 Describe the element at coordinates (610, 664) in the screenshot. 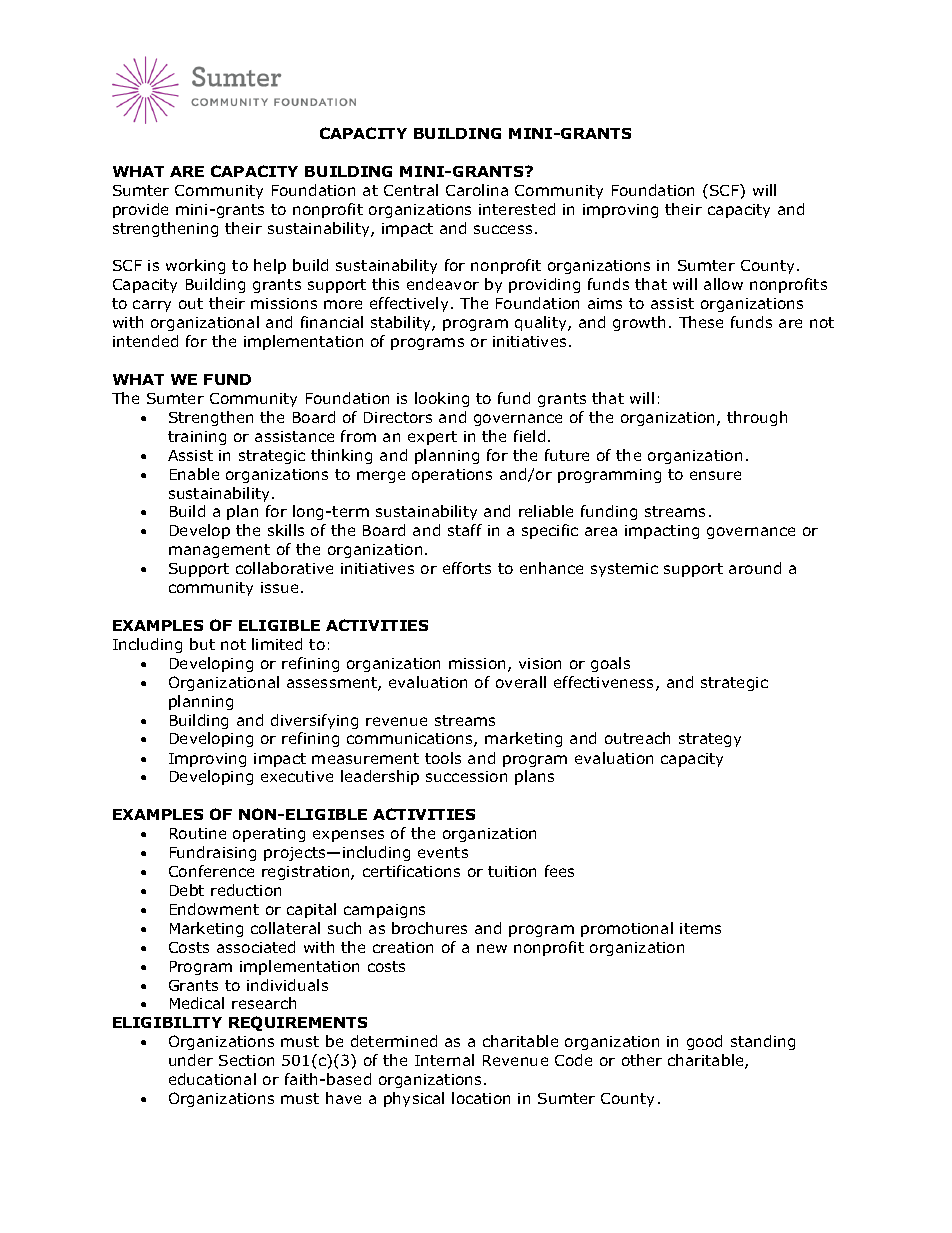

I see `goals` at that location.
